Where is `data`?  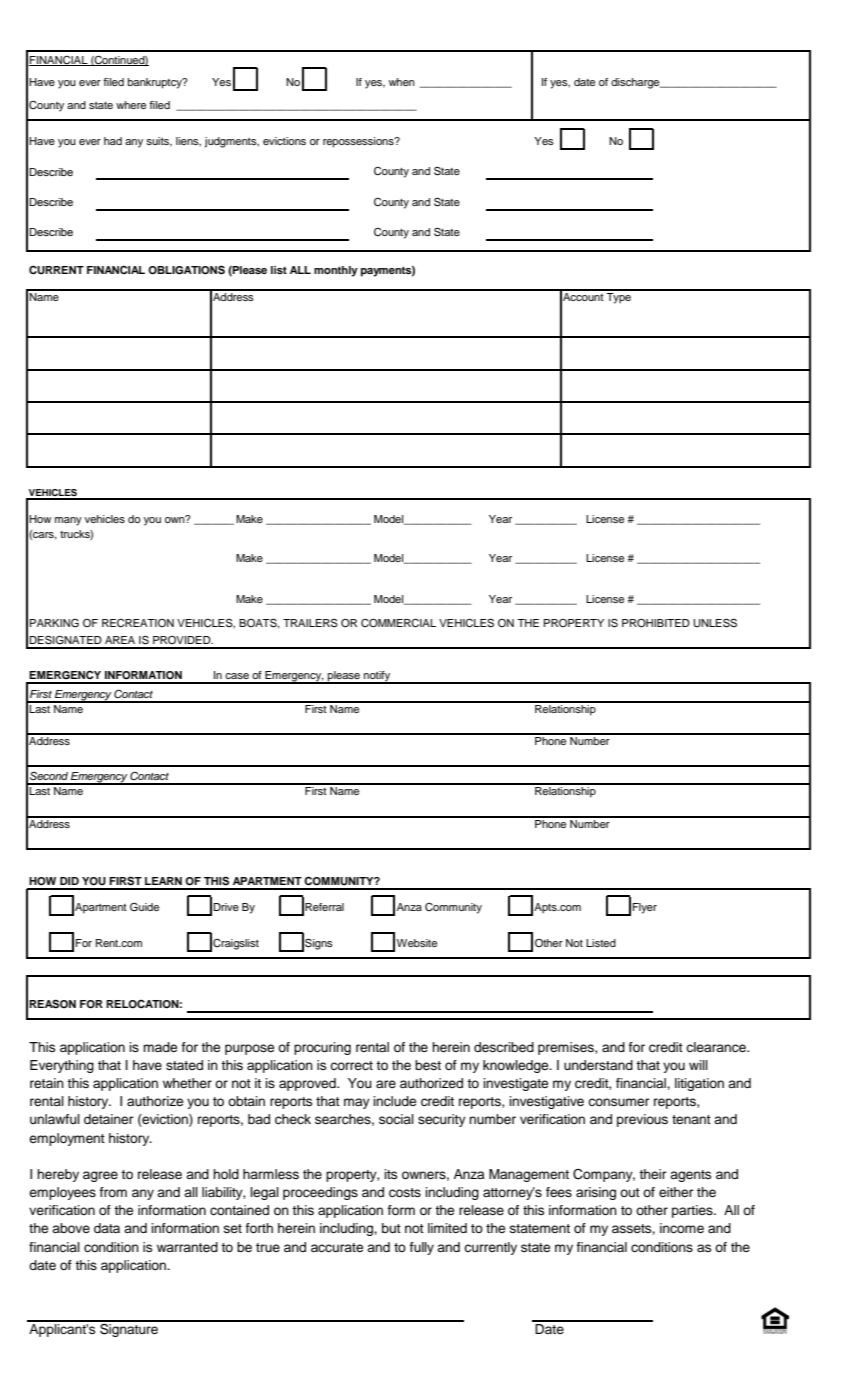
data is located at coordinates (107, 1228).
